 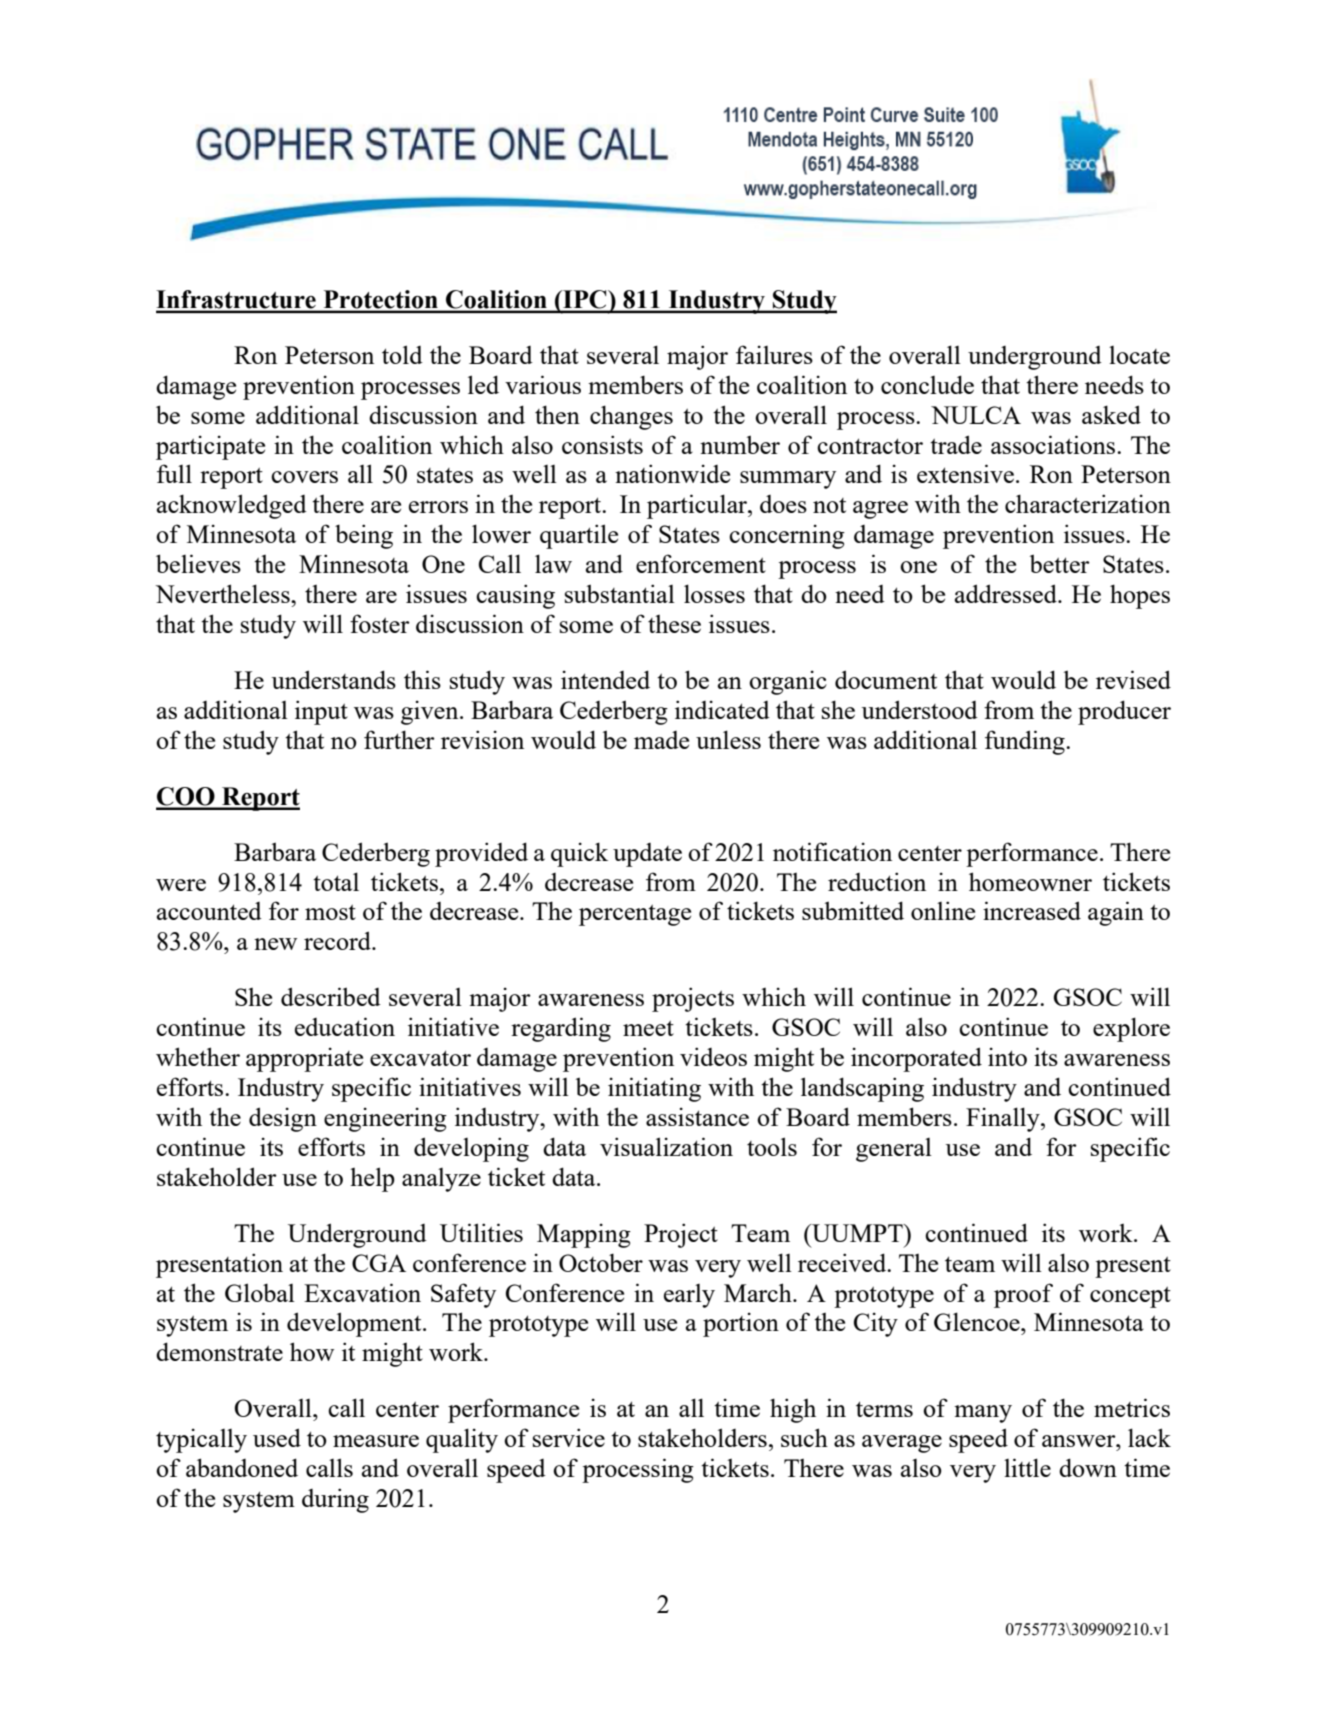 What do you see at coordinates (242, 1467) in the screenshot?
I see `abandoned` at bounding box center [242, 1467].
